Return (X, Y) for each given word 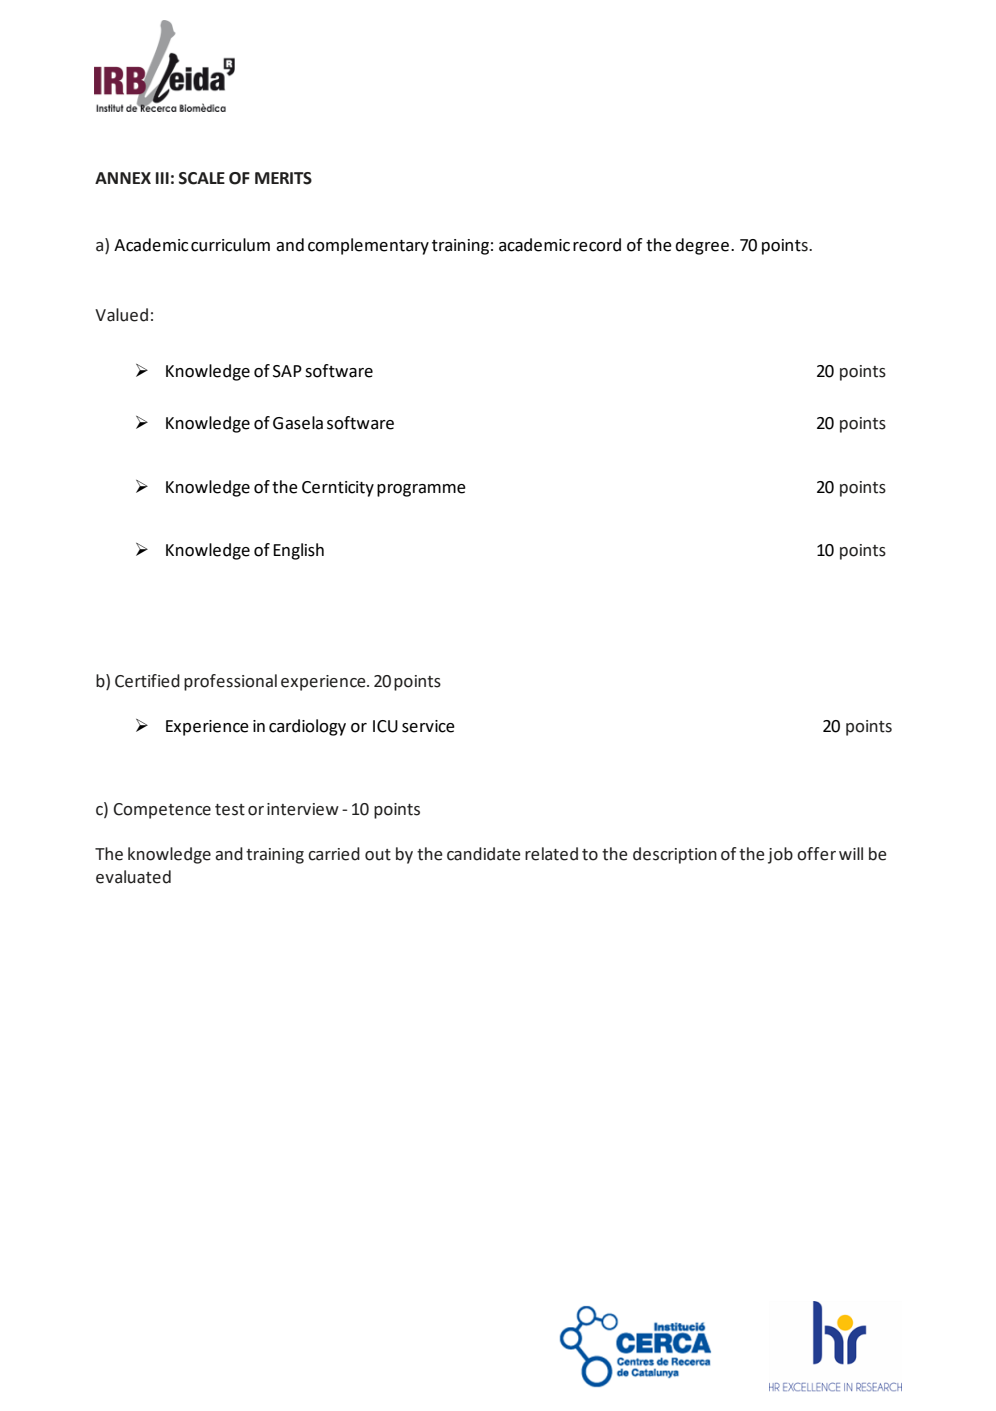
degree (702, 246)
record (597, 245)
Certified (147, 681)
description (675, 855)
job (780, 855)
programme (421, 490)
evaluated (133, 877)
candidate (484, 854)
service (428, 726)
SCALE (202, 178)
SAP (287, 371)
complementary (368, 246)
